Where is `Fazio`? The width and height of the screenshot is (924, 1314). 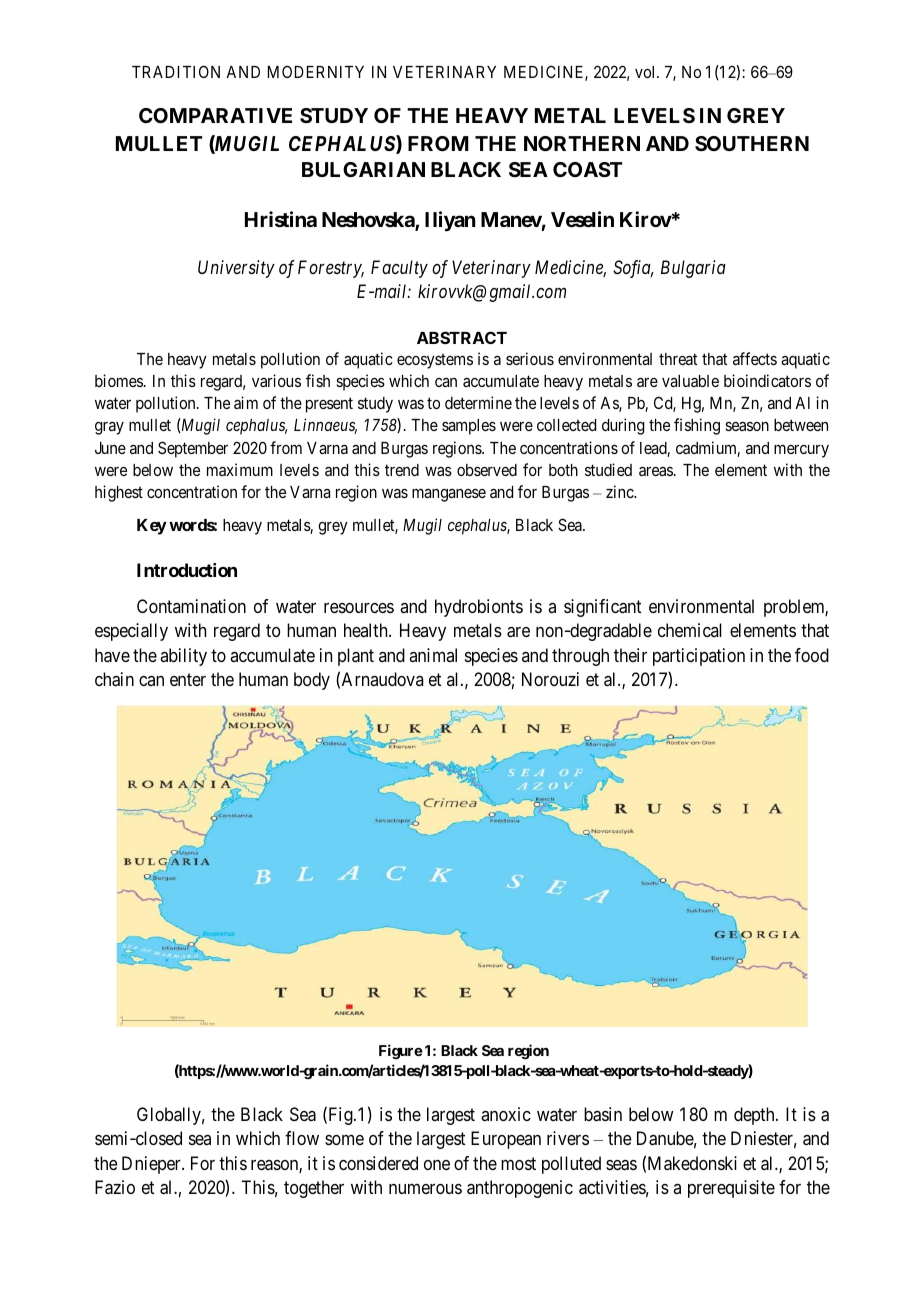 Fazio is located at coordinates (115, 1187).
